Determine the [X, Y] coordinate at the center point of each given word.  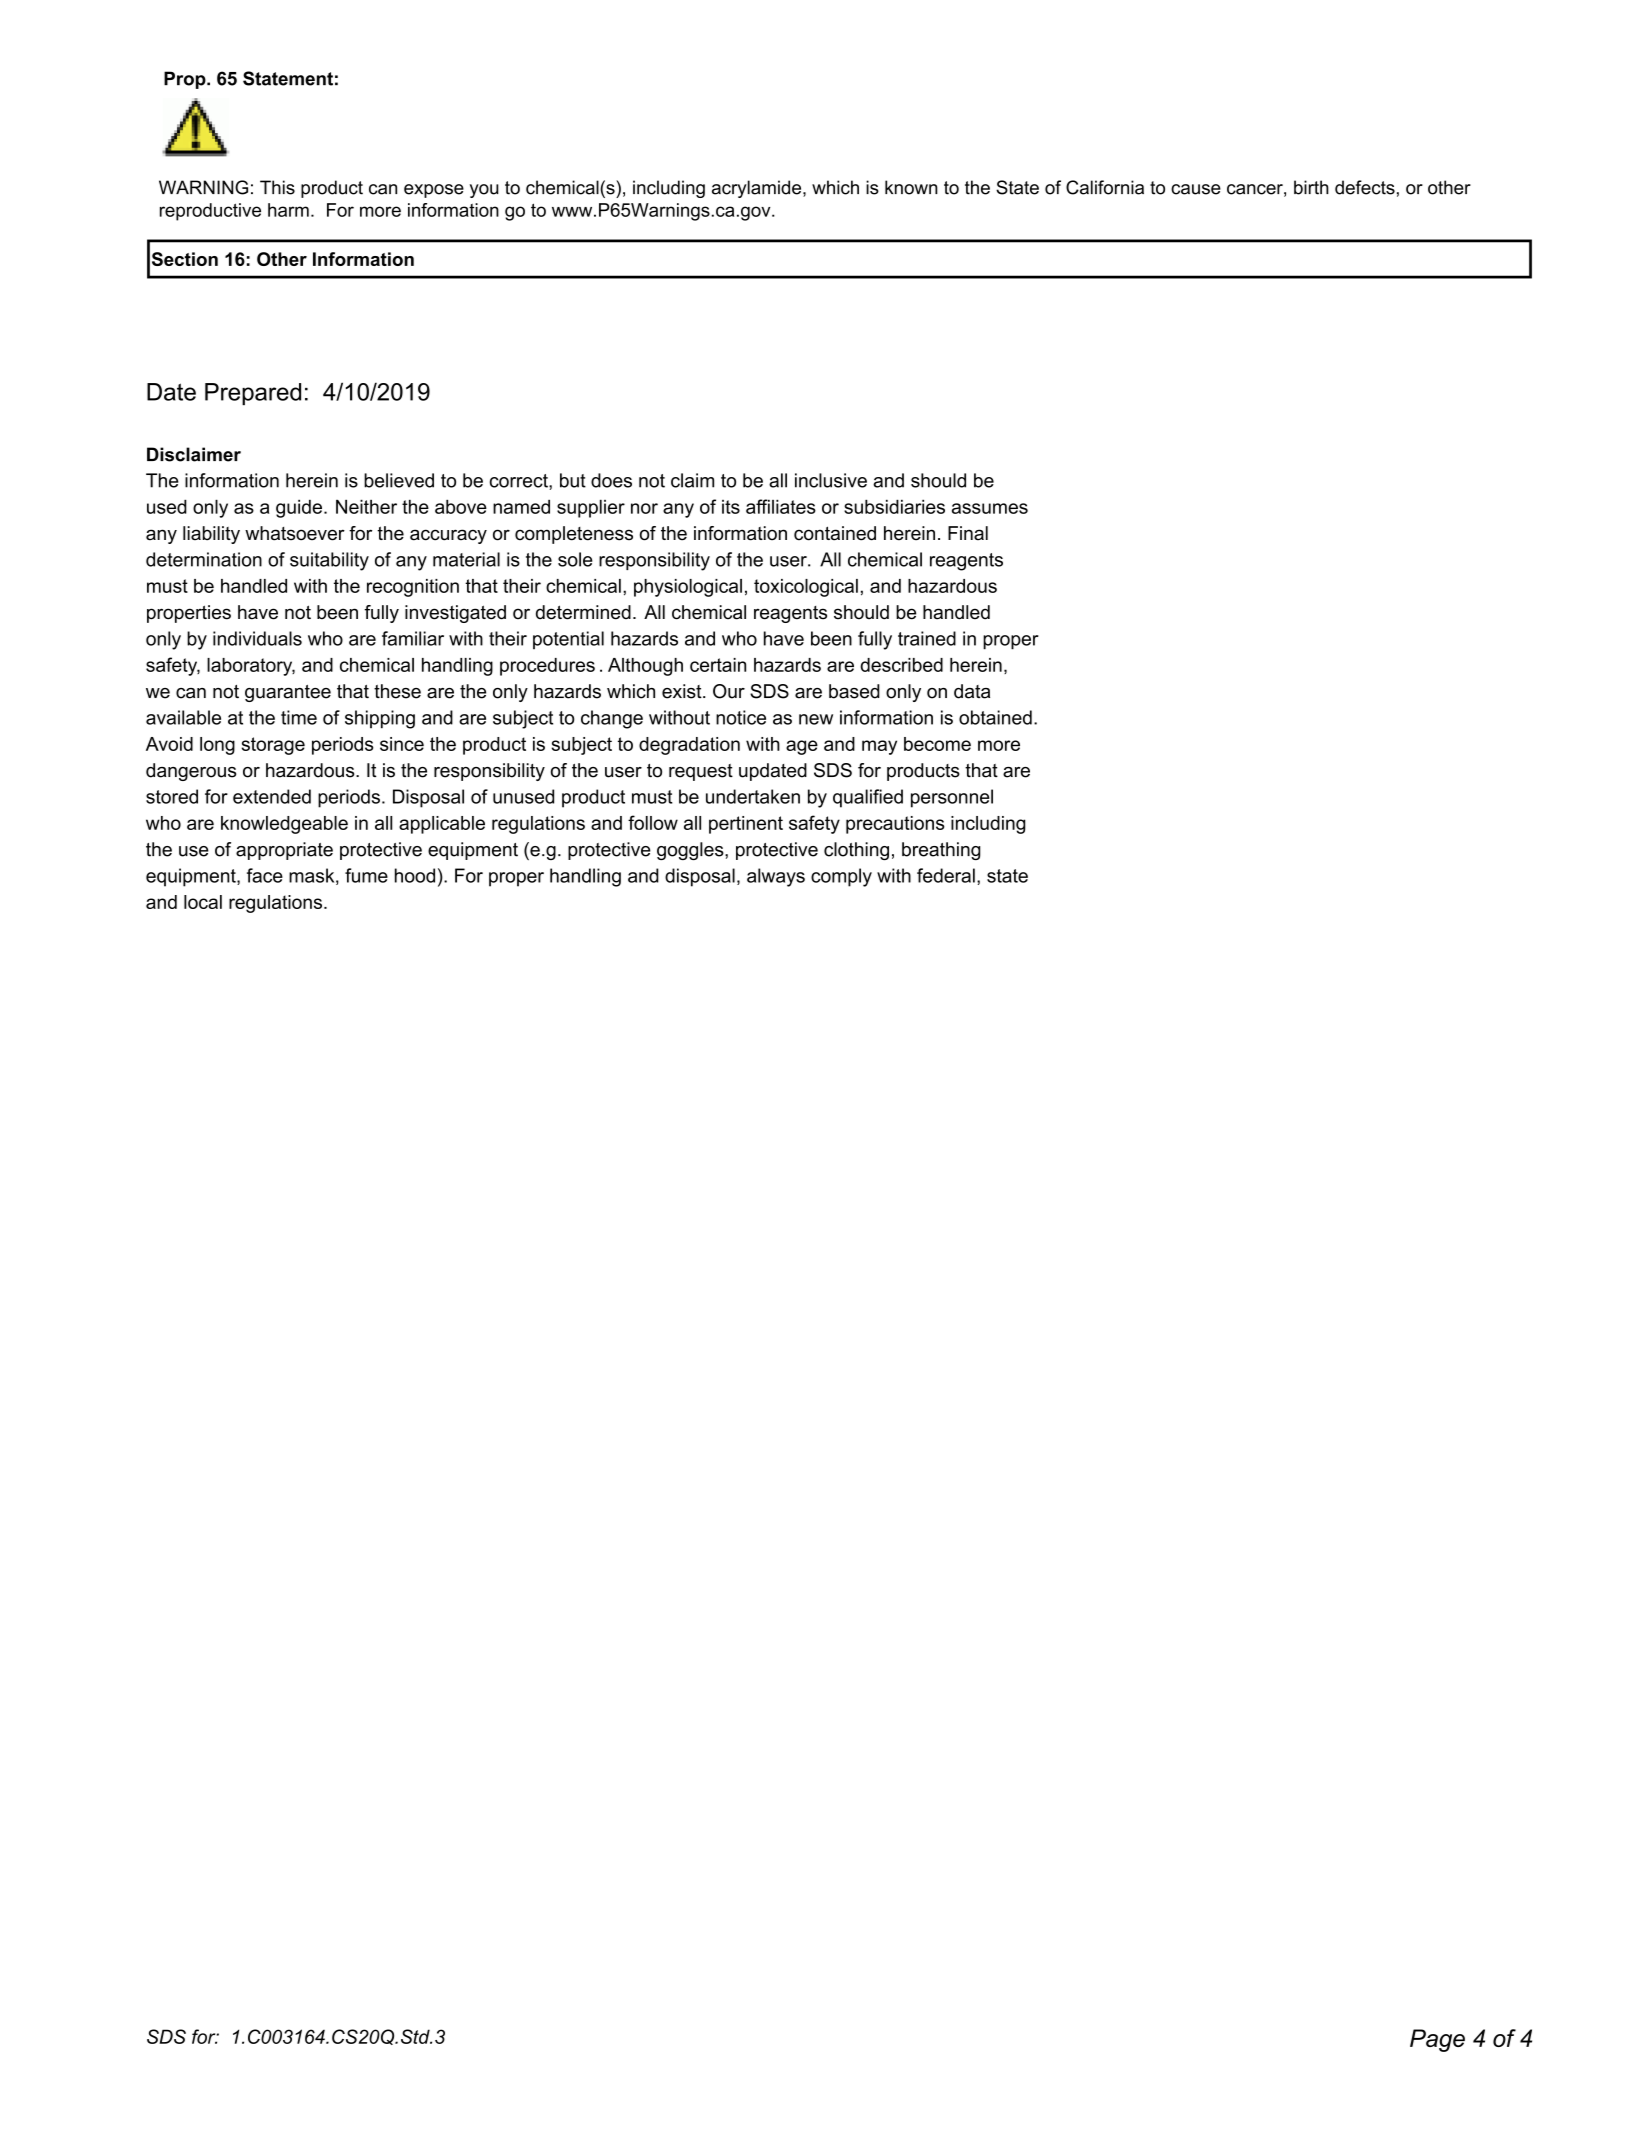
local [203, 902]
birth [1311, 187]
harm [288, 210]
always [776, 877]
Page [1437, 2040]
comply [841, 877]
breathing [941, 851]
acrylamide [758, 189]
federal [946, 875]
